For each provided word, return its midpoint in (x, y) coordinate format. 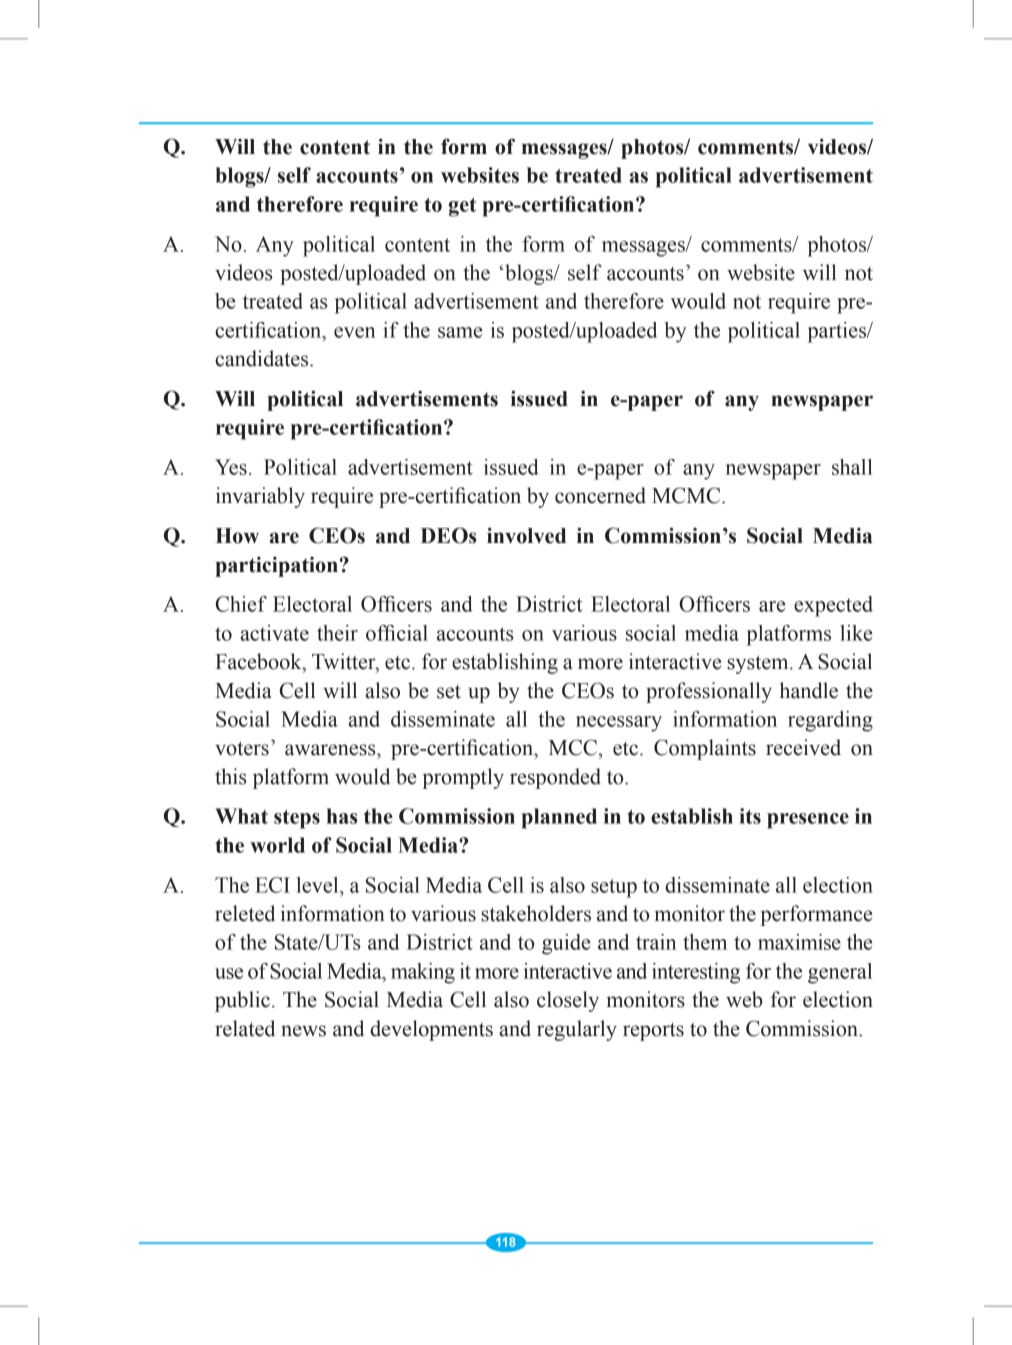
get (462, 207)
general (840, 973)
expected (833, 606)
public (242, 1001)
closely (568, 1001)
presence (808, 821)
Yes (231, 467)
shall (852, 467)
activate (275, 633)
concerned (600, 495)
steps (297, 819)
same (460, 332)
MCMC (687, 495)
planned (559, 818)
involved (526, 535)
